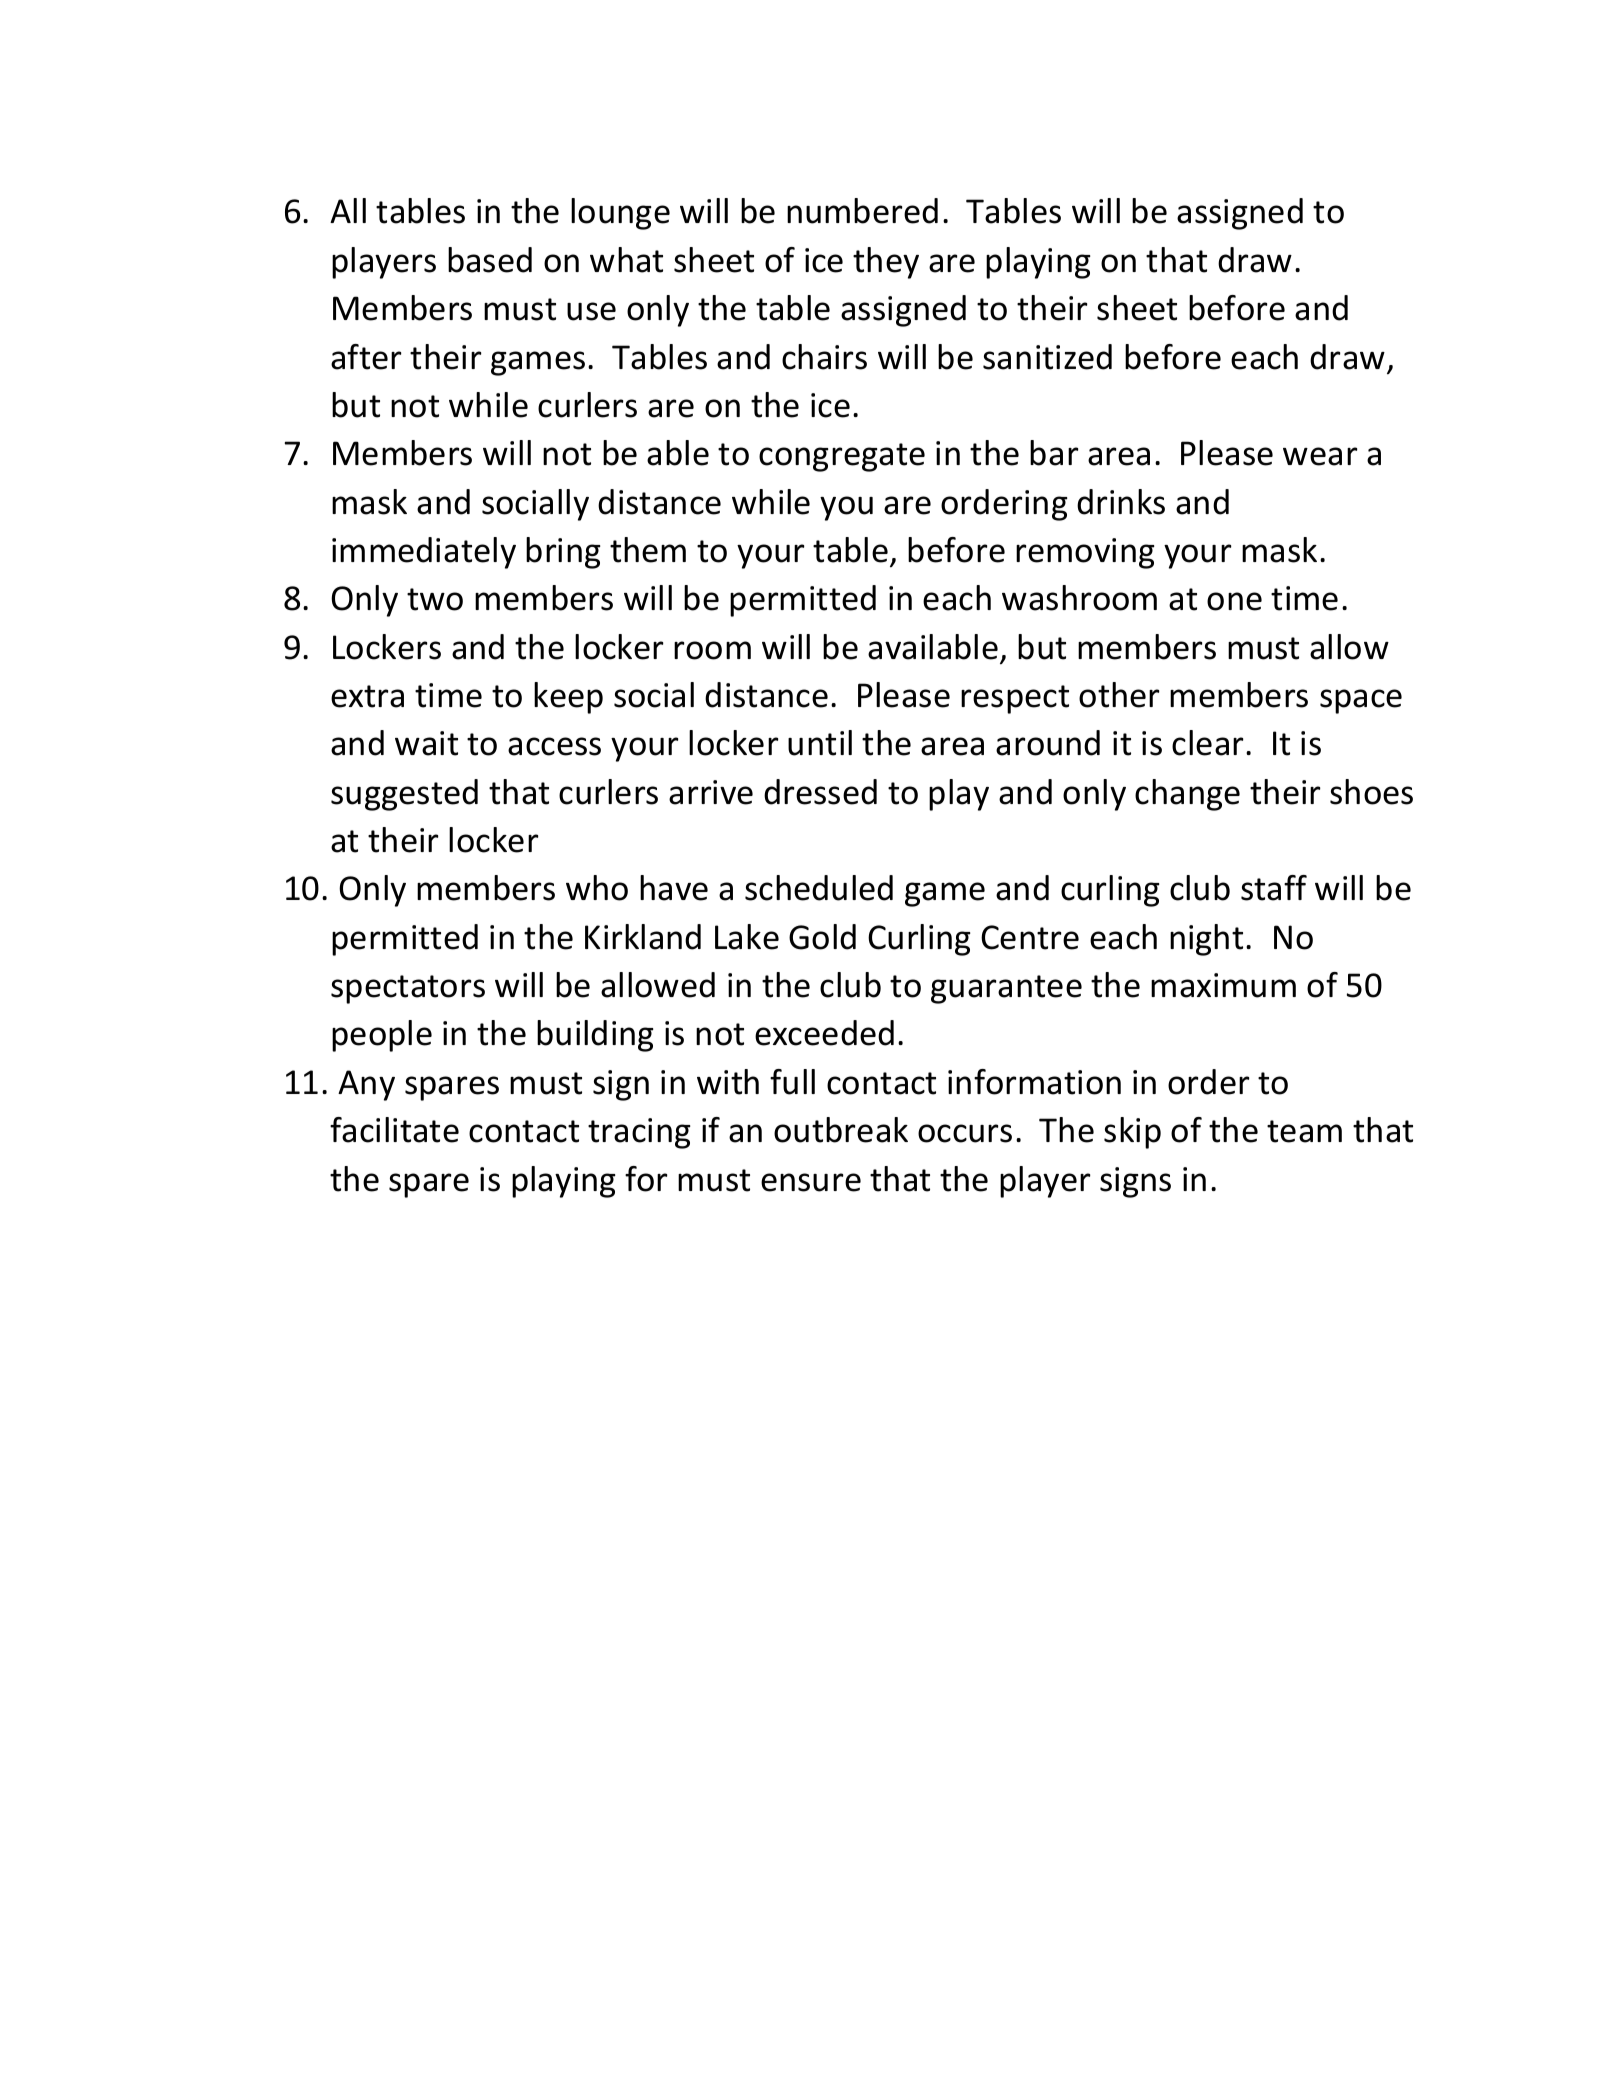 The height and width of the page is (2076, 1604). I want to click on keep, so click(568, 698).
